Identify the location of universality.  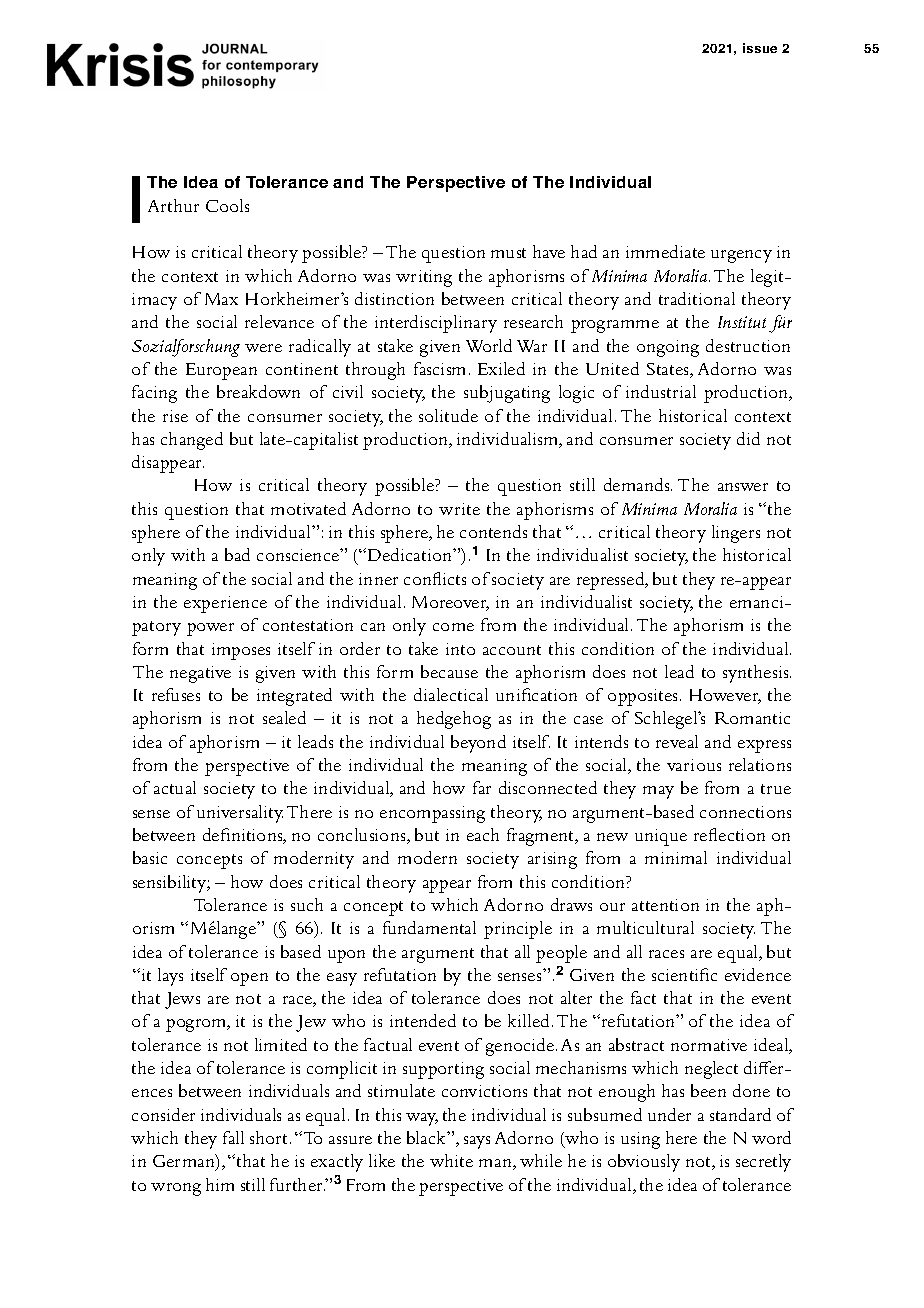
(240, 814).
